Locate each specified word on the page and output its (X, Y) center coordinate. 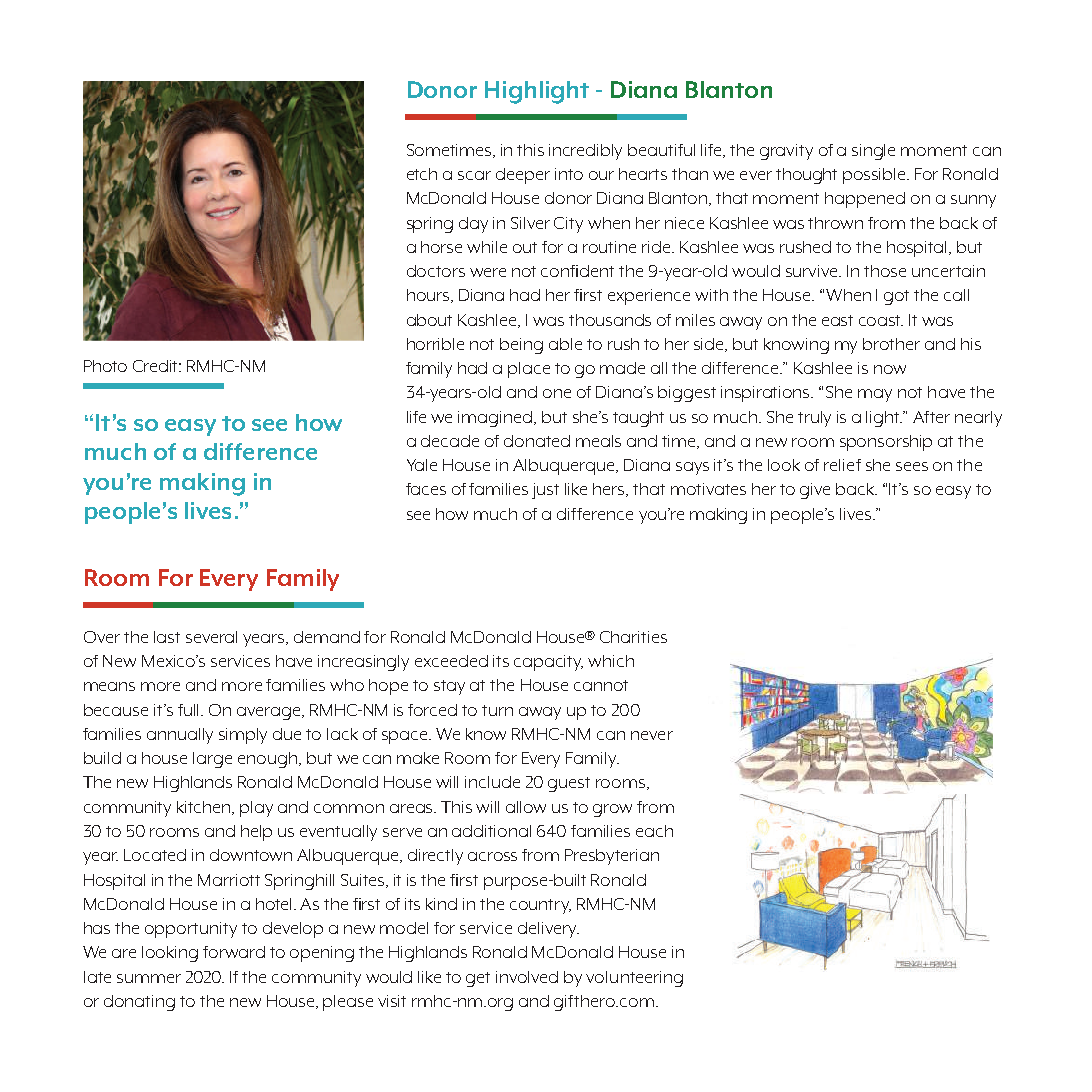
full (190, 710)
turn (497, 710)
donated (537, 441)
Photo (105, 366)
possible (875, 176)
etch (422, 174)
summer (149, 978)
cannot (601, 685)
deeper (523, 176)
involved (527, 977)
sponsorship (886, 443)
